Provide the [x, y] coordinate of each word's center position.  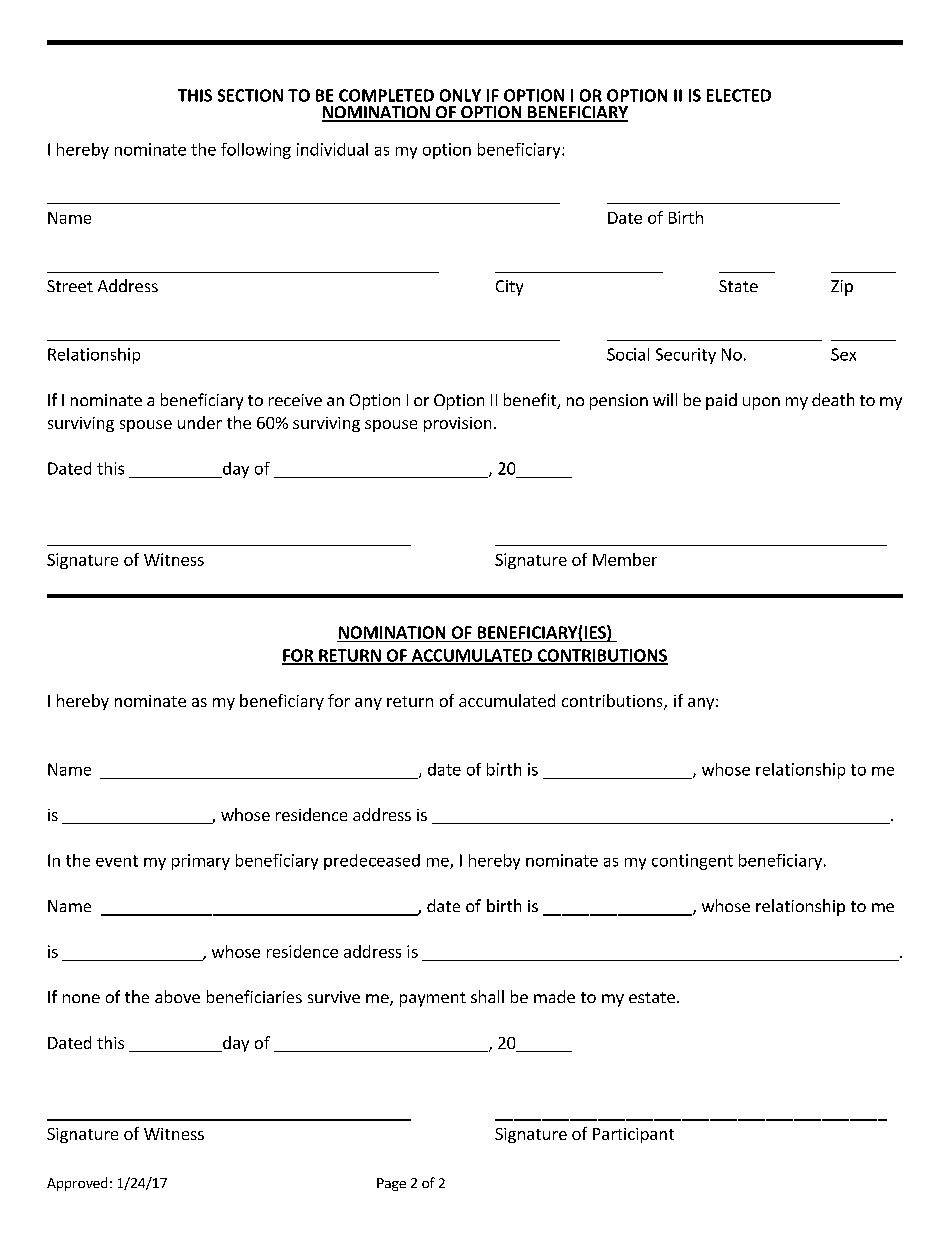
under [200, 422]
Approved [77, 1184]
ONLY [460, 95]
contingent [692, 862]
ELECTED [739, 95]
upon [761, 403]
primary [201, 862]
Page [391, 1184]
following [256, 151]
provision [457, 424]
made [554, 996]
